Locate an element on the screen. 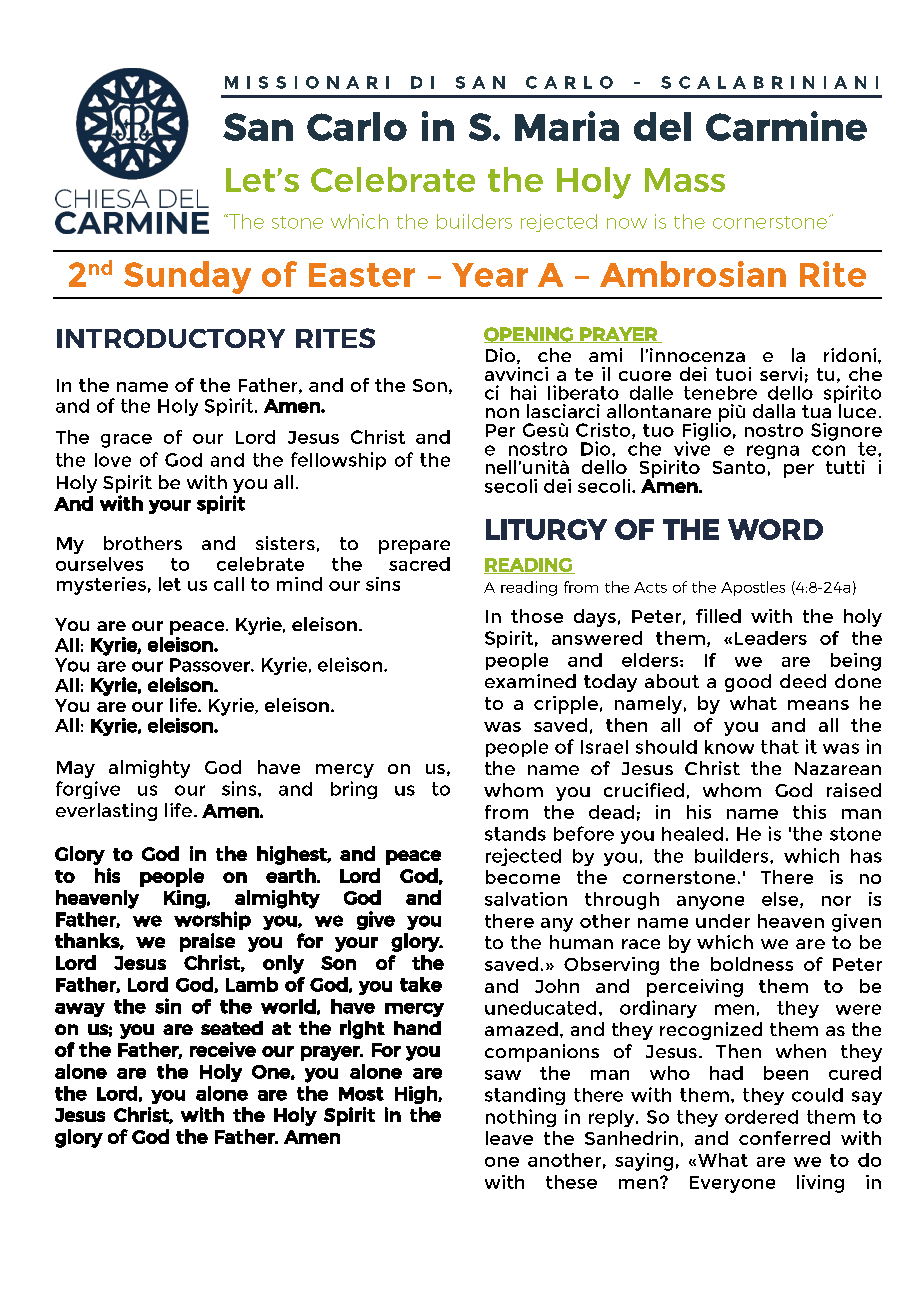 This screenshot has height=1308, width=924. stands is located at coordinates (515, 834).
